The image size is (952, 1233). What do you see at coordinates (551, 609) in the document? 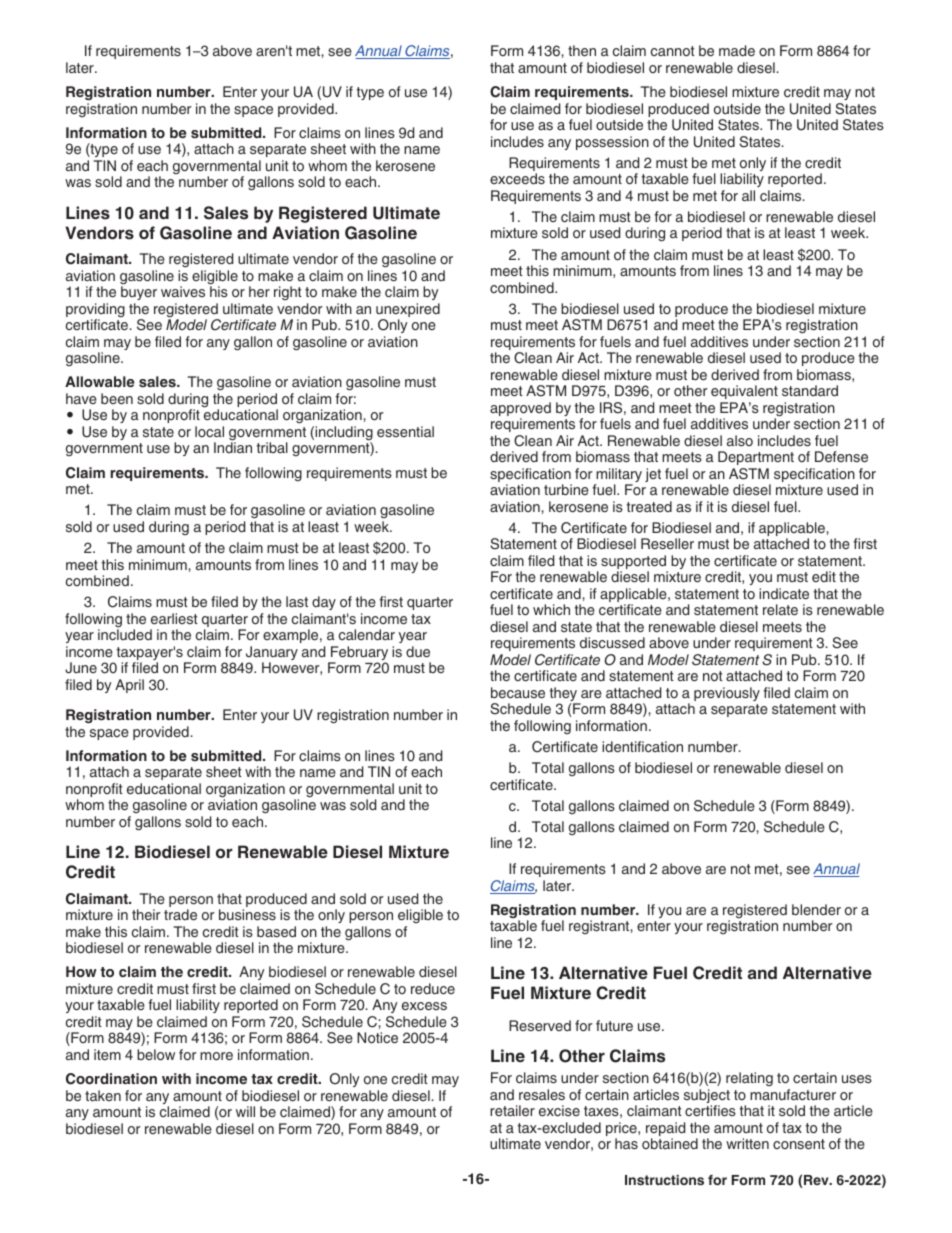
I see `which` at bounding box center [551, 609].
